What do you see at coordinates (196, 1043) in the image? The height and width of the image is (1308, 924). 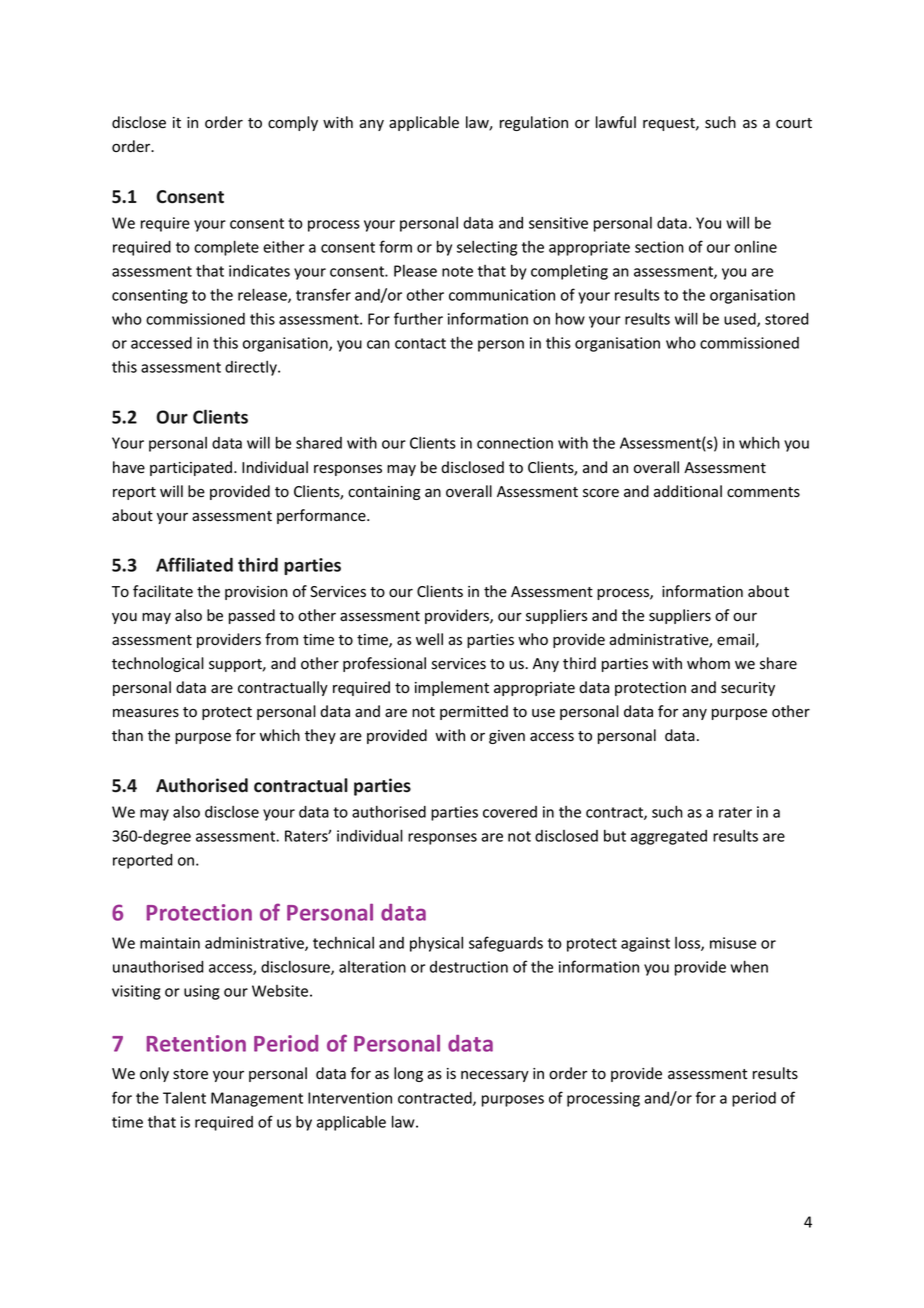 I see `Retention` at bounding box center [196, 1043].
